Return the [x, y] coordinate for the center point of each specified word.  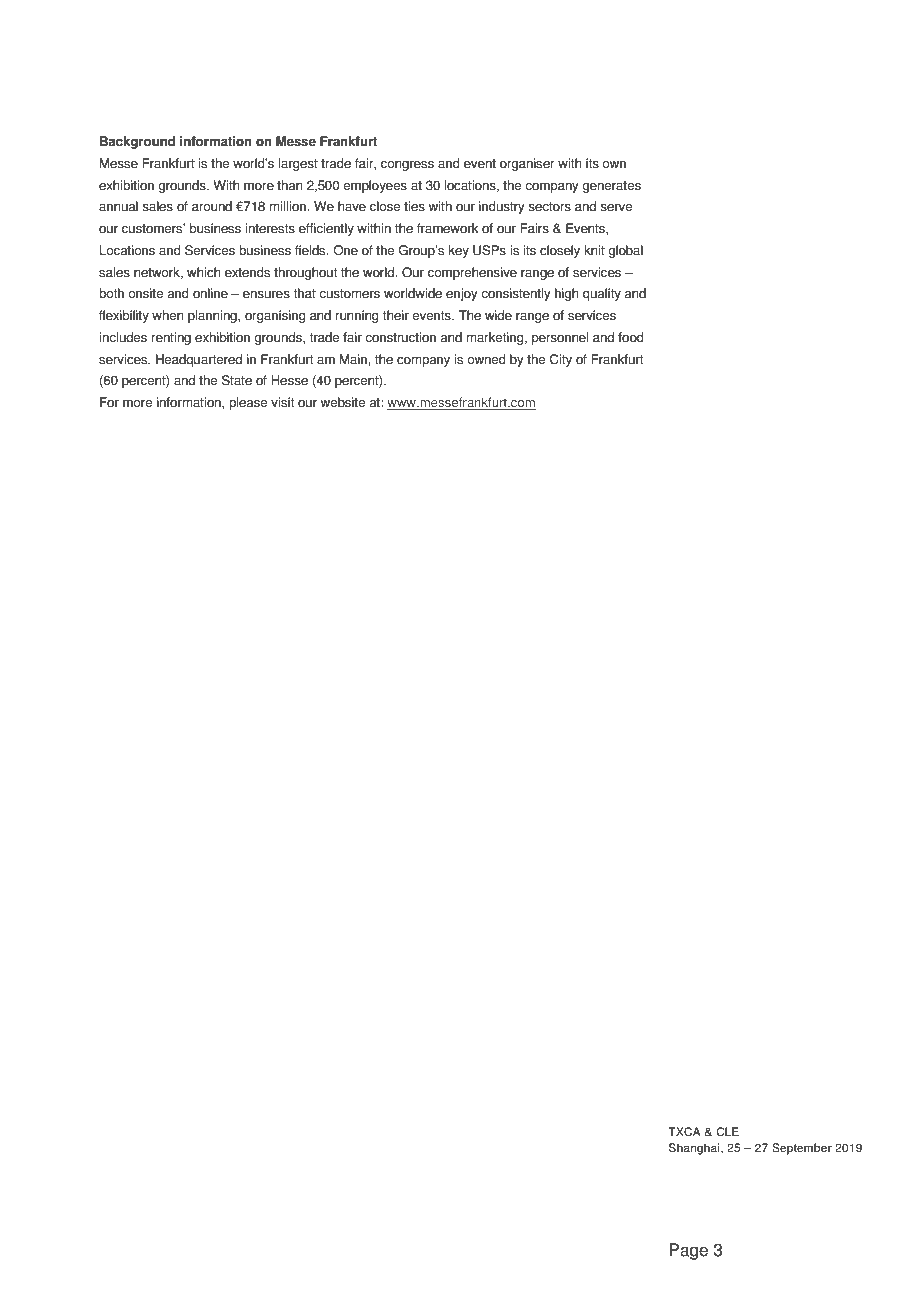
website [342, 402]
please [248, 403]
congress [407, 166]
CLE [727, 1132]
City [561, 360]
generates [611, 187]
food [631, 337]
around [212, 206]
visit [282, 402]
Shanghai [695, 1149]
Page [688, 1251]
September [802, 1149]
